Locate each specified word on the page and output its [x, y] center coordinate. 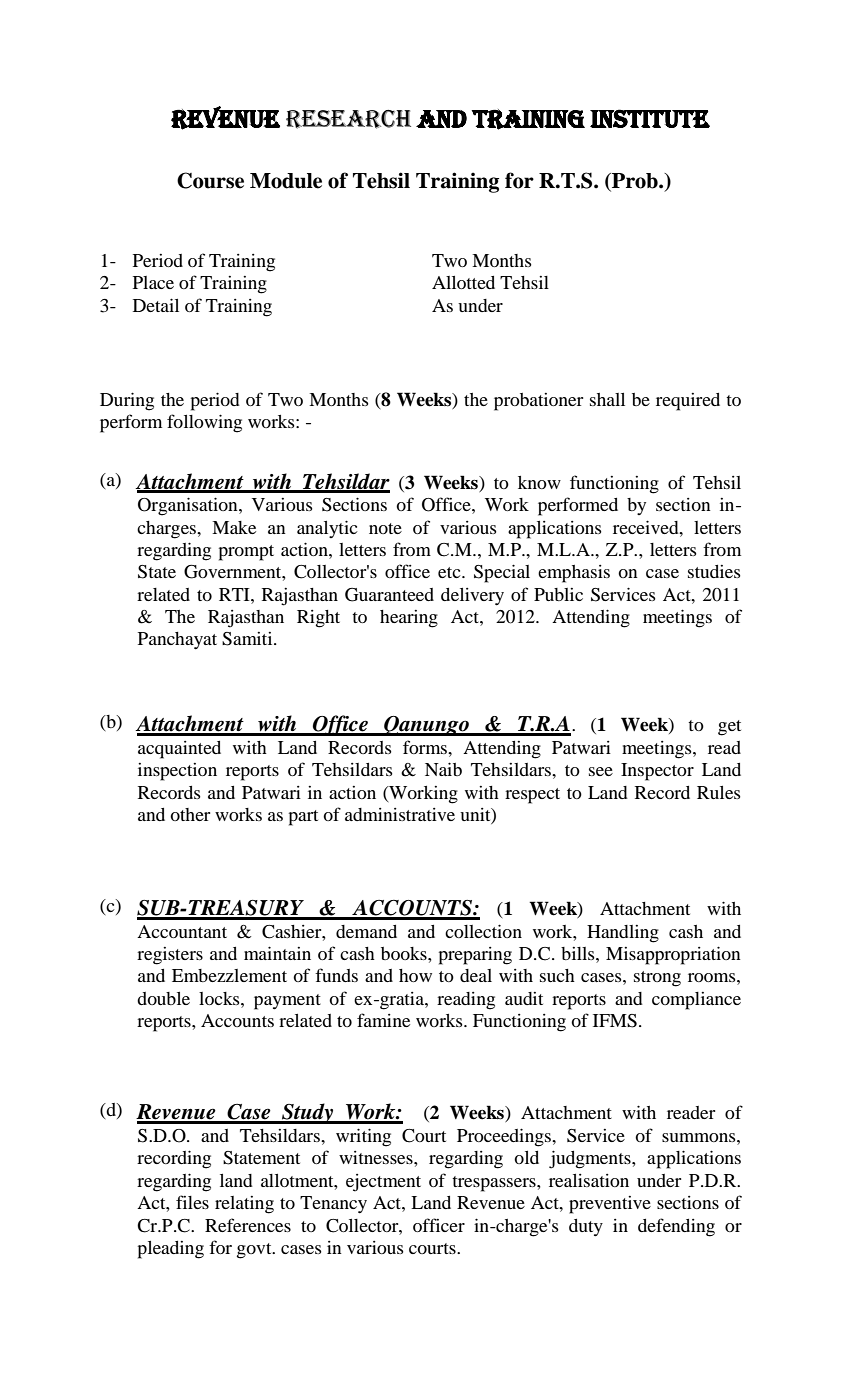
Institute [650, 118]
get [729, 728]
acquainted [179, 750]
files [192, 1202]
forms [426, 747]
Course [210, 180]
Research [348, 119]
